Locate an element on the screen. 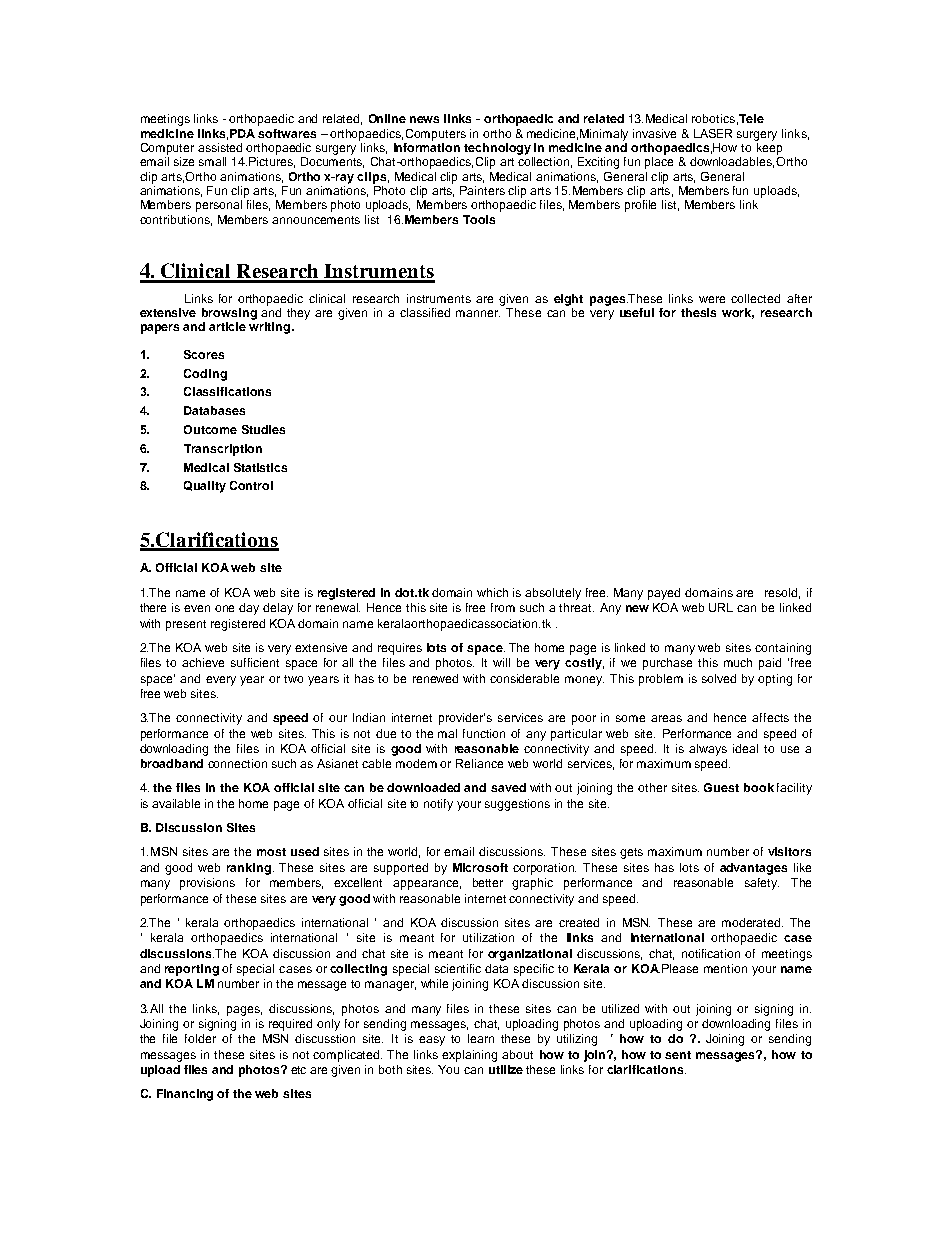  folder is located at coordinates (200, 1038).
